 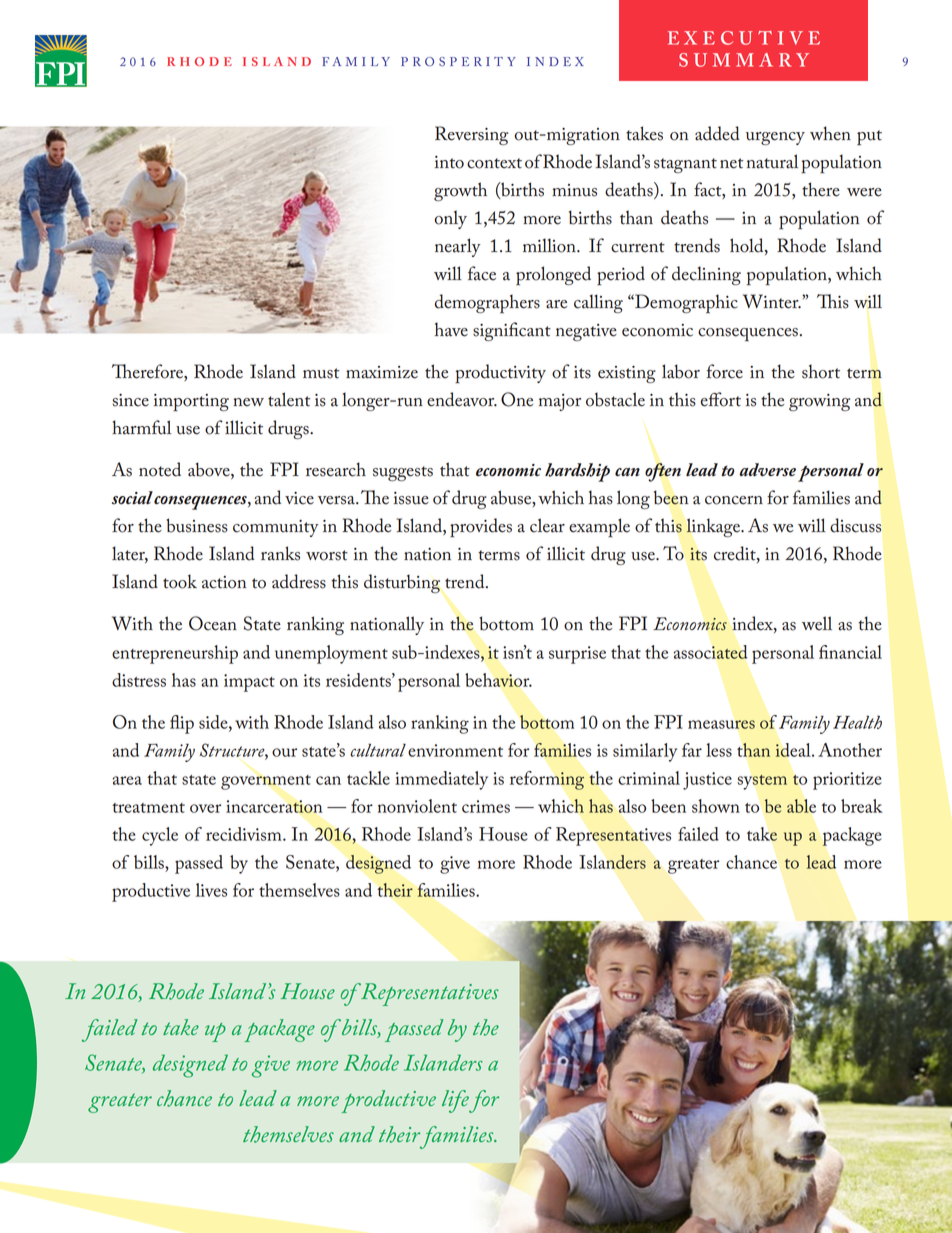 I want to click on life, so click(x=455, y=1101).
